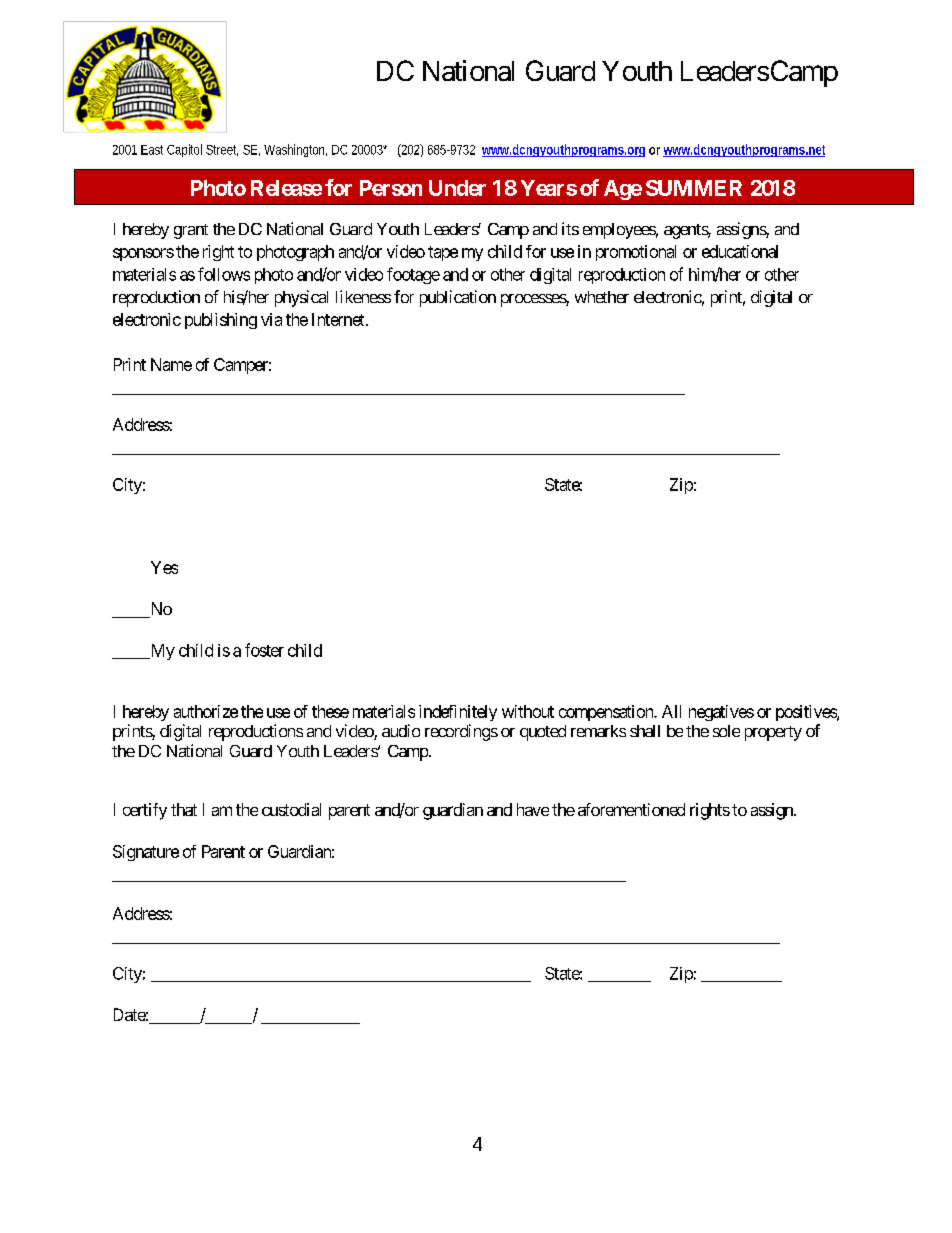 The width and height of the document is (952, 1233). What do you see at coordinates (602, 297) in the document?
I see `whether` at bounding box center [602, 297].
